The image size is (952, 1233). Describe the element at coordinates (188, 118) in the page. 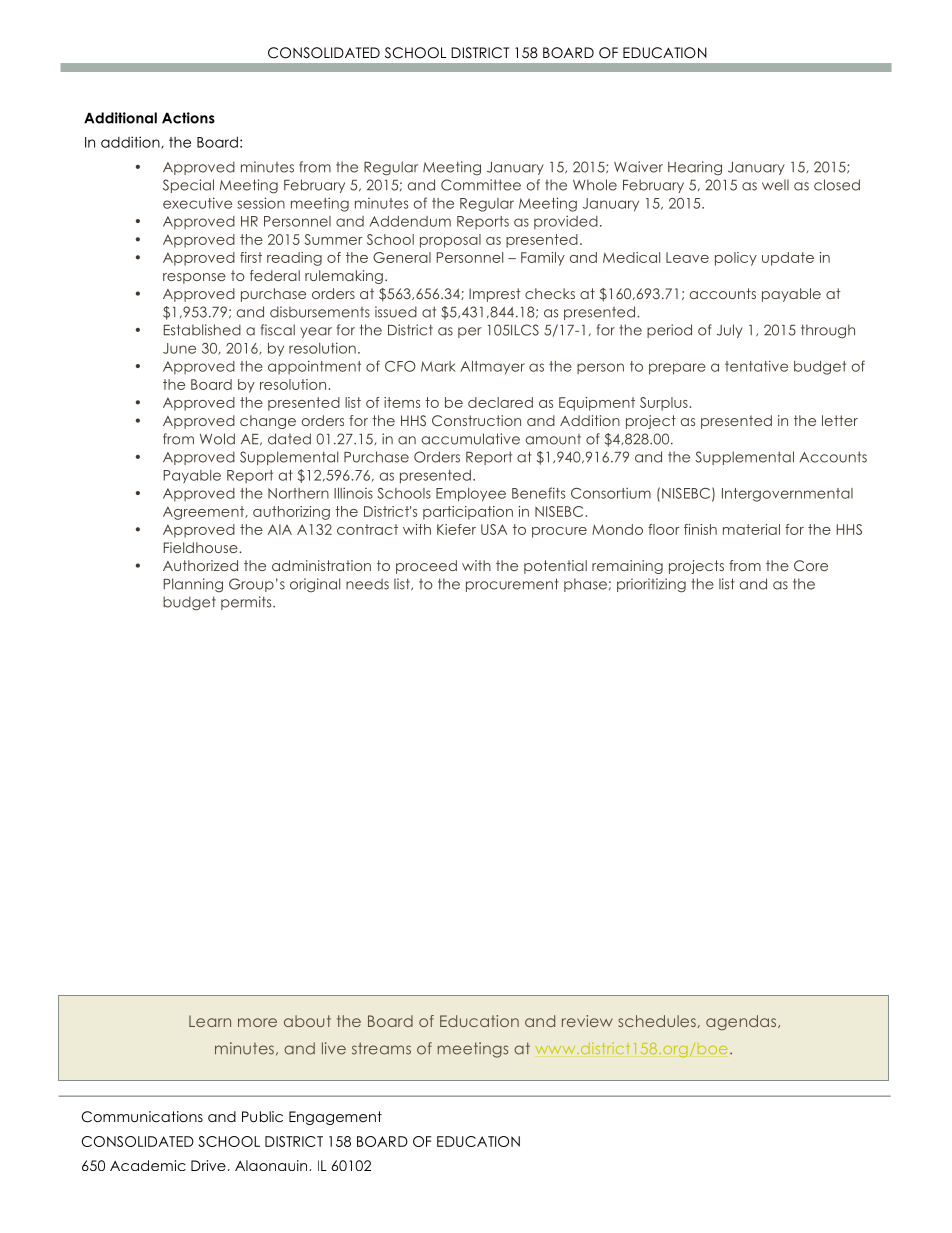

I see `Actions` at that location.
